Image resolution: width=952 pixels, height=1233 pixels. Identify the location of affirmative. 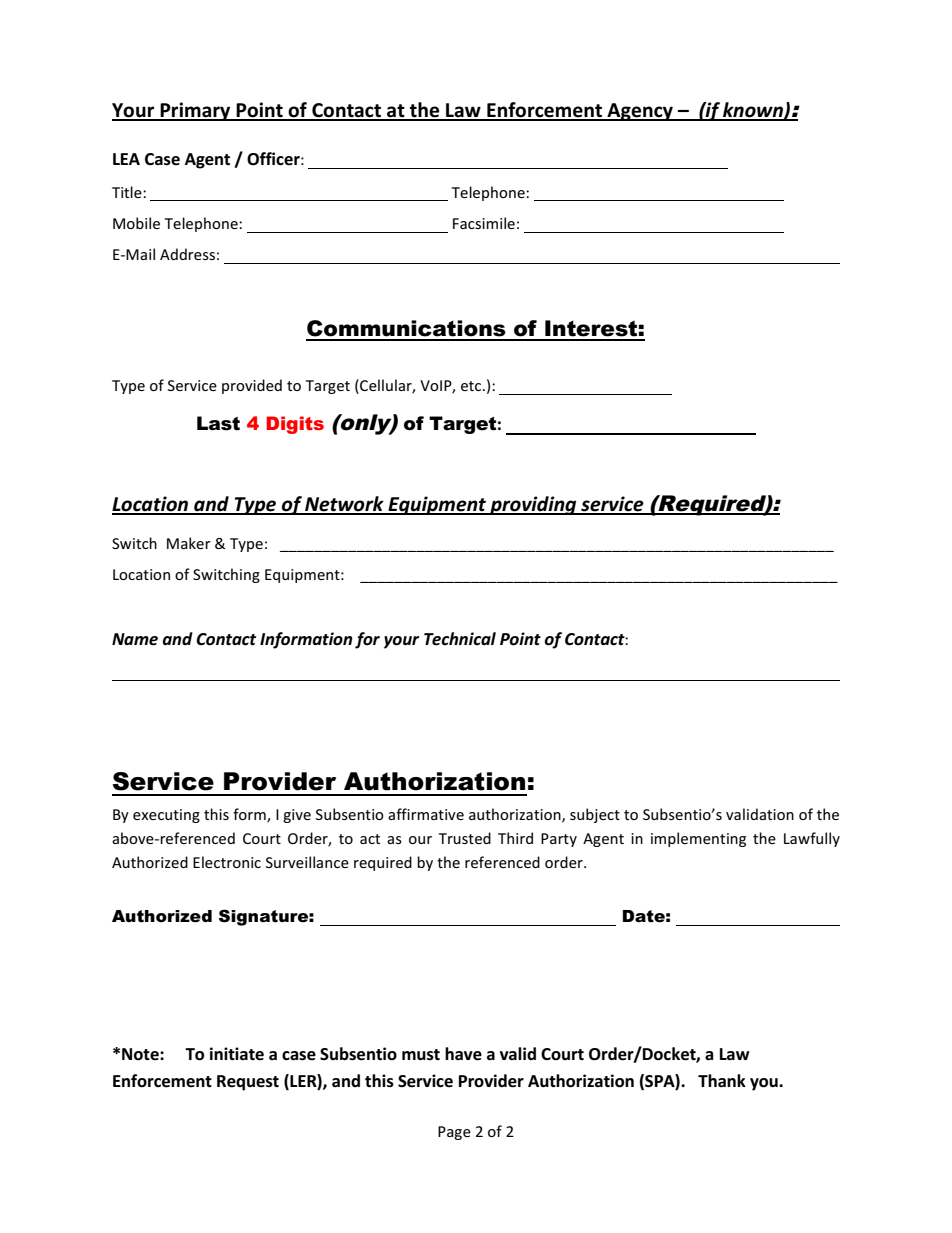
(426, 814).
